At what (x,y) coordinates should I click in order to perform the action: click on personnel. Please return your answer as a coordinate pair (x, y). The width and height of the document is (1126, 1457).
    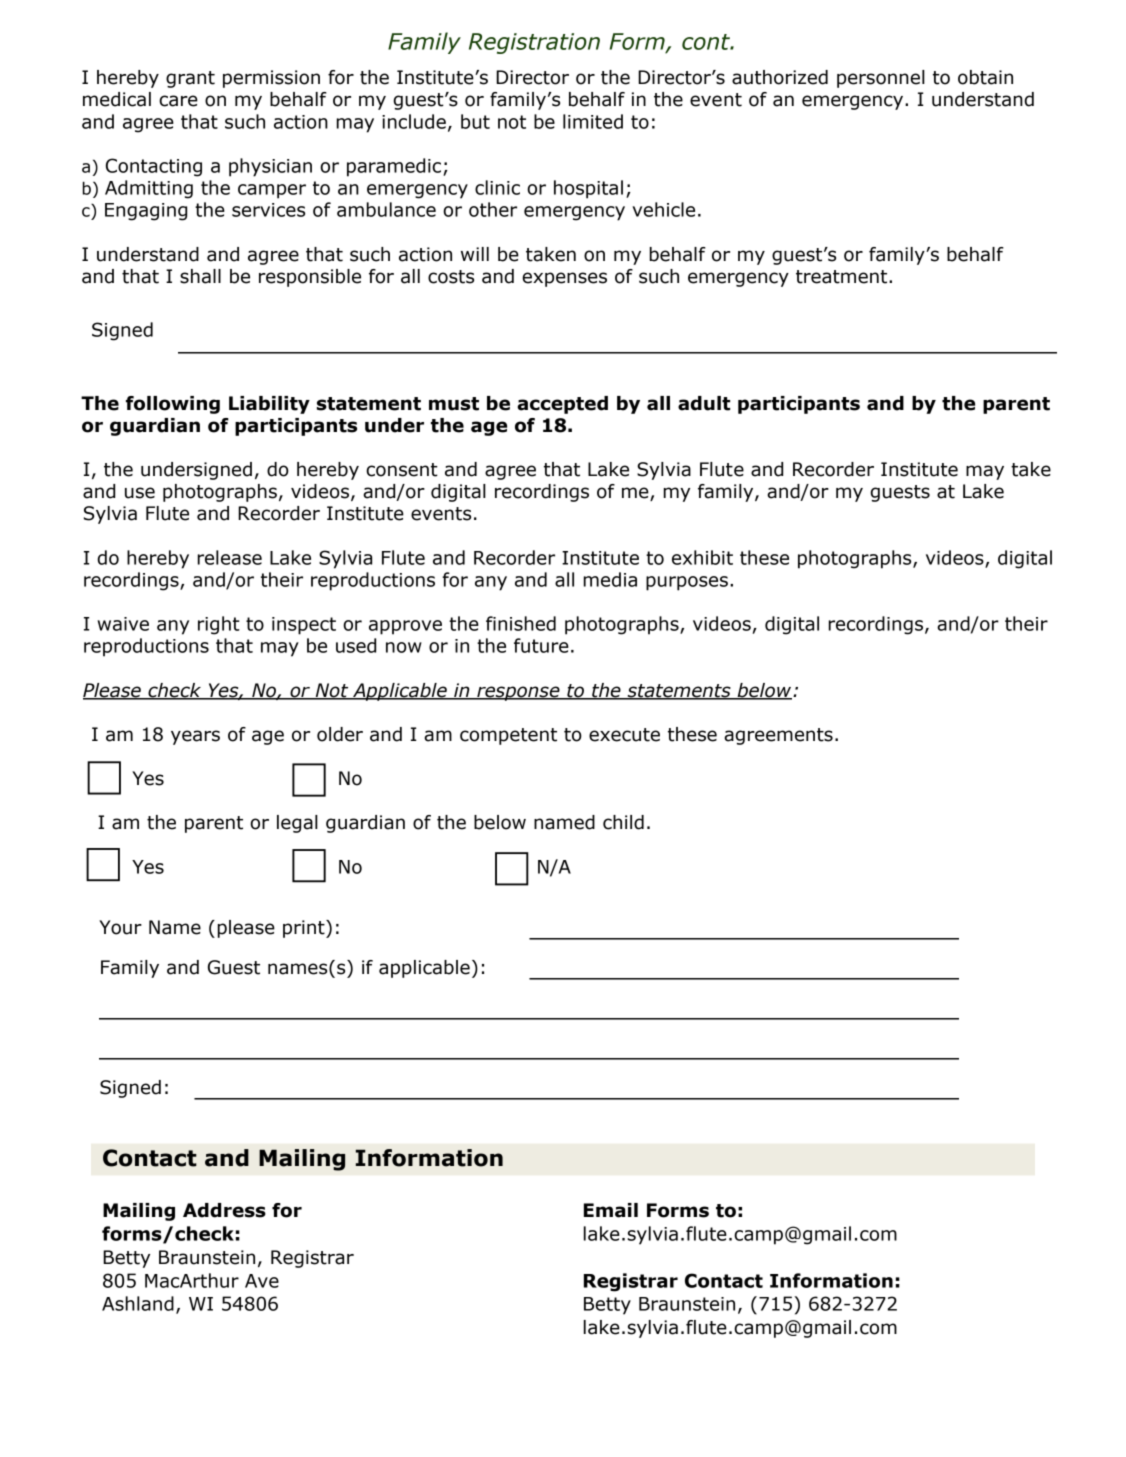
    Looking at the image, I should click on (881, 79).
